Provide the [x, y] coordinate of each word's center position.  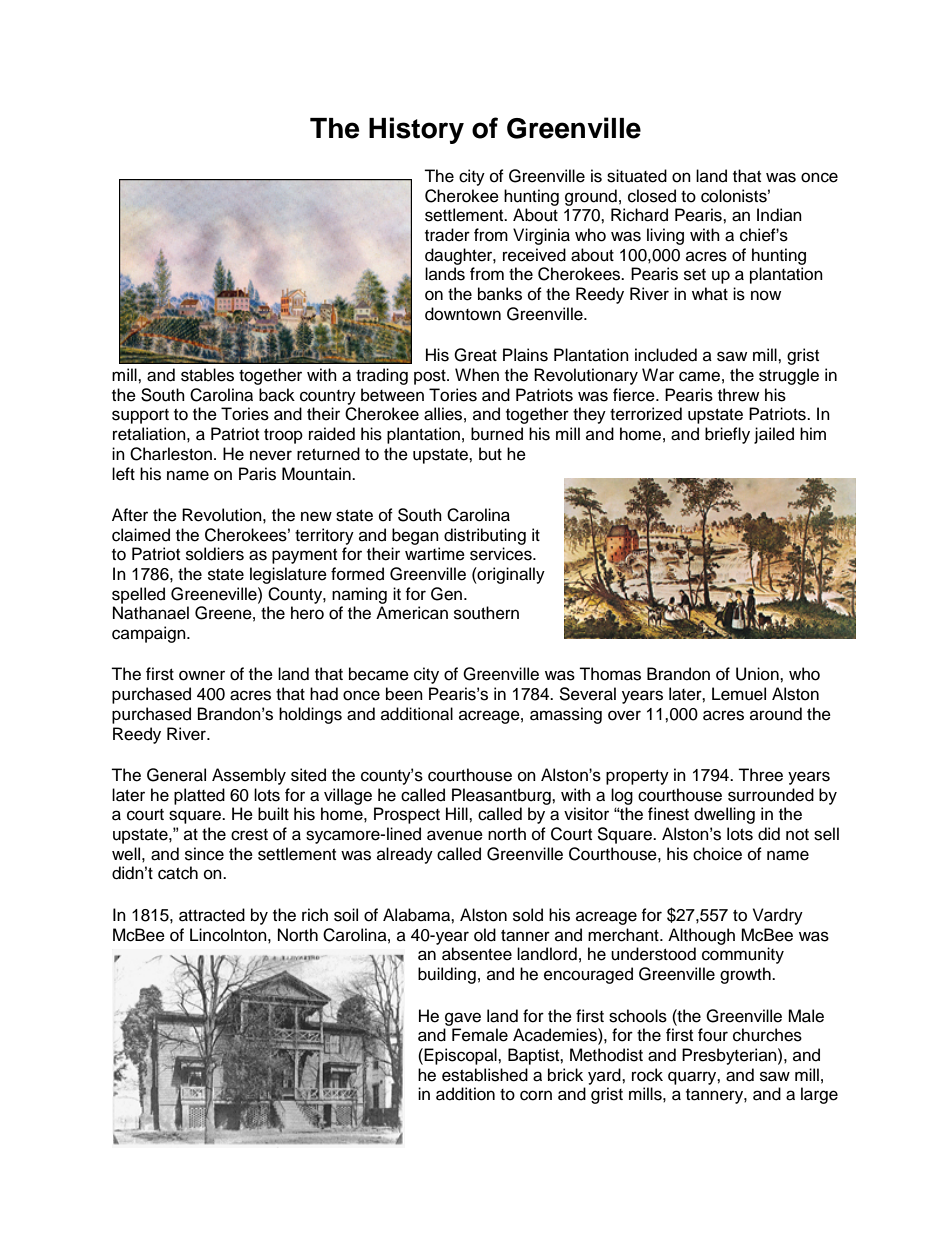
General [176, 775]
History [416, 130]
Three [760, 775]
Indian [779, 215]
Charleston [171, 454]
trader [447, 235]
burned [497, 434]
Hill [458, 813]
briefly [727, 435]
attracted [212, 915]
